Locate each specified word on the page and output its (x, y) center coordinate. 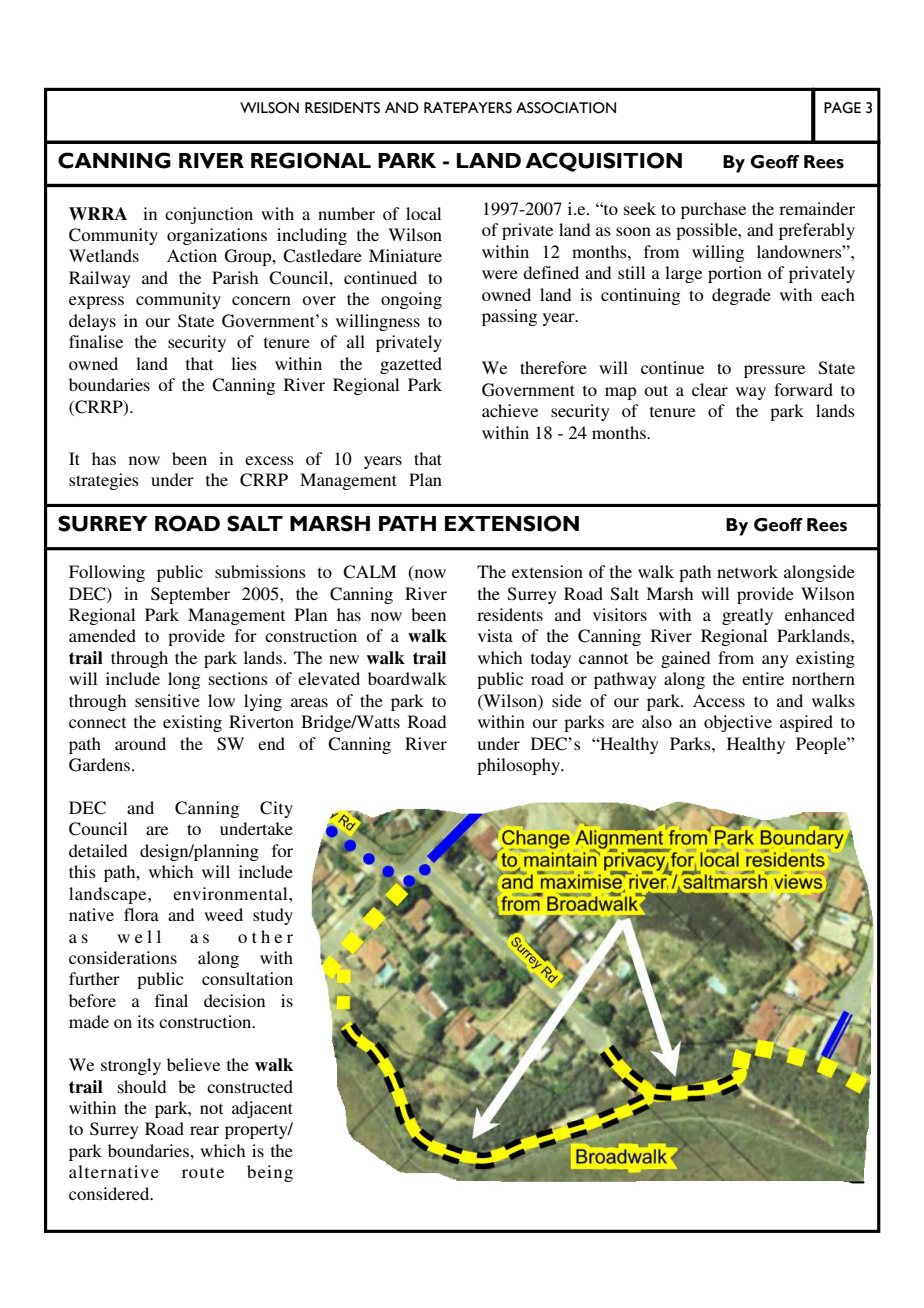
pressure (774, 371)
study (273, 916)
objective (738, 723)
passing (509, 317)
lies (244, 363)
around (140, 743)
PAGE (842, 108)
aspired (806, 723)
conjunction (209, 215)
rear (204, 1130)
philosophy (520, 766)
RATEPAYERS (468, 108)
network (747, 571)
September (190, 595)
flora (141, 914)
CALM (369, 572)
